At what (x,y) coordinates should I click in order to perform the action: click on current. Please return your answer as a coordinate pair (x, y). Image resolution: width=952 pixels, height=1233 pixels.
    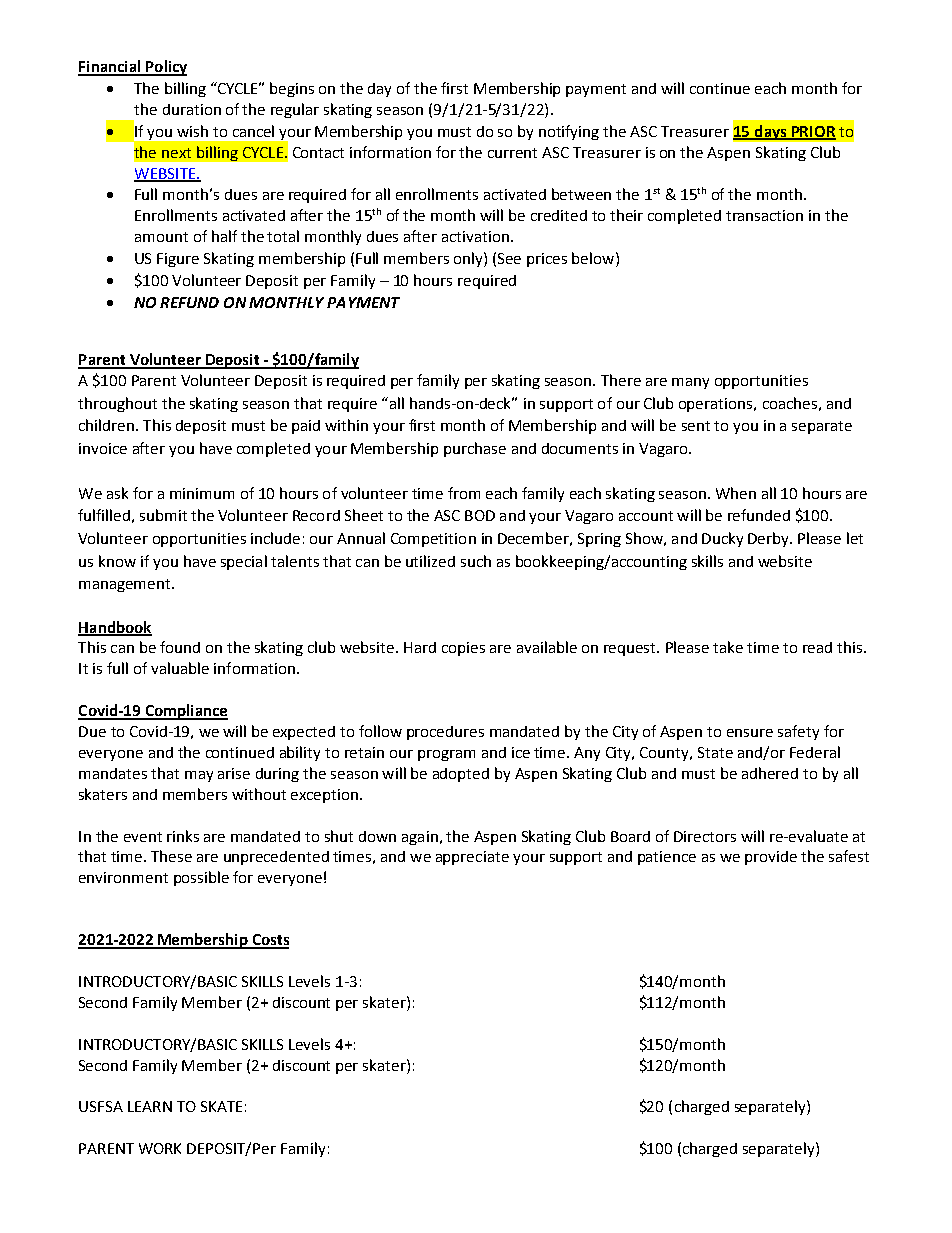
    Looking at the image, I should click on (512, 153).
